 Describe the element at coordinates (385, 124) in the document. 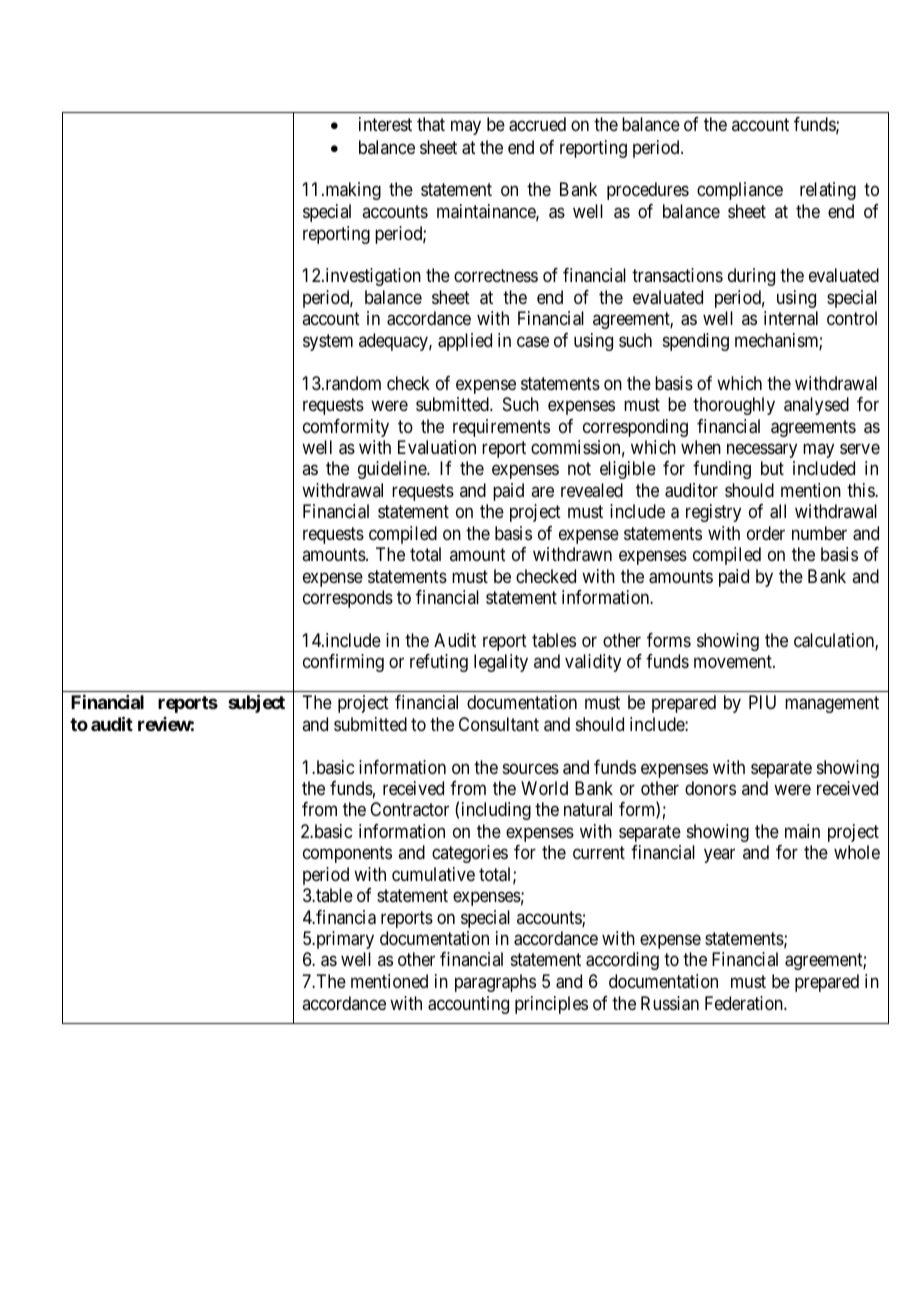

I see `interest` at that location.
